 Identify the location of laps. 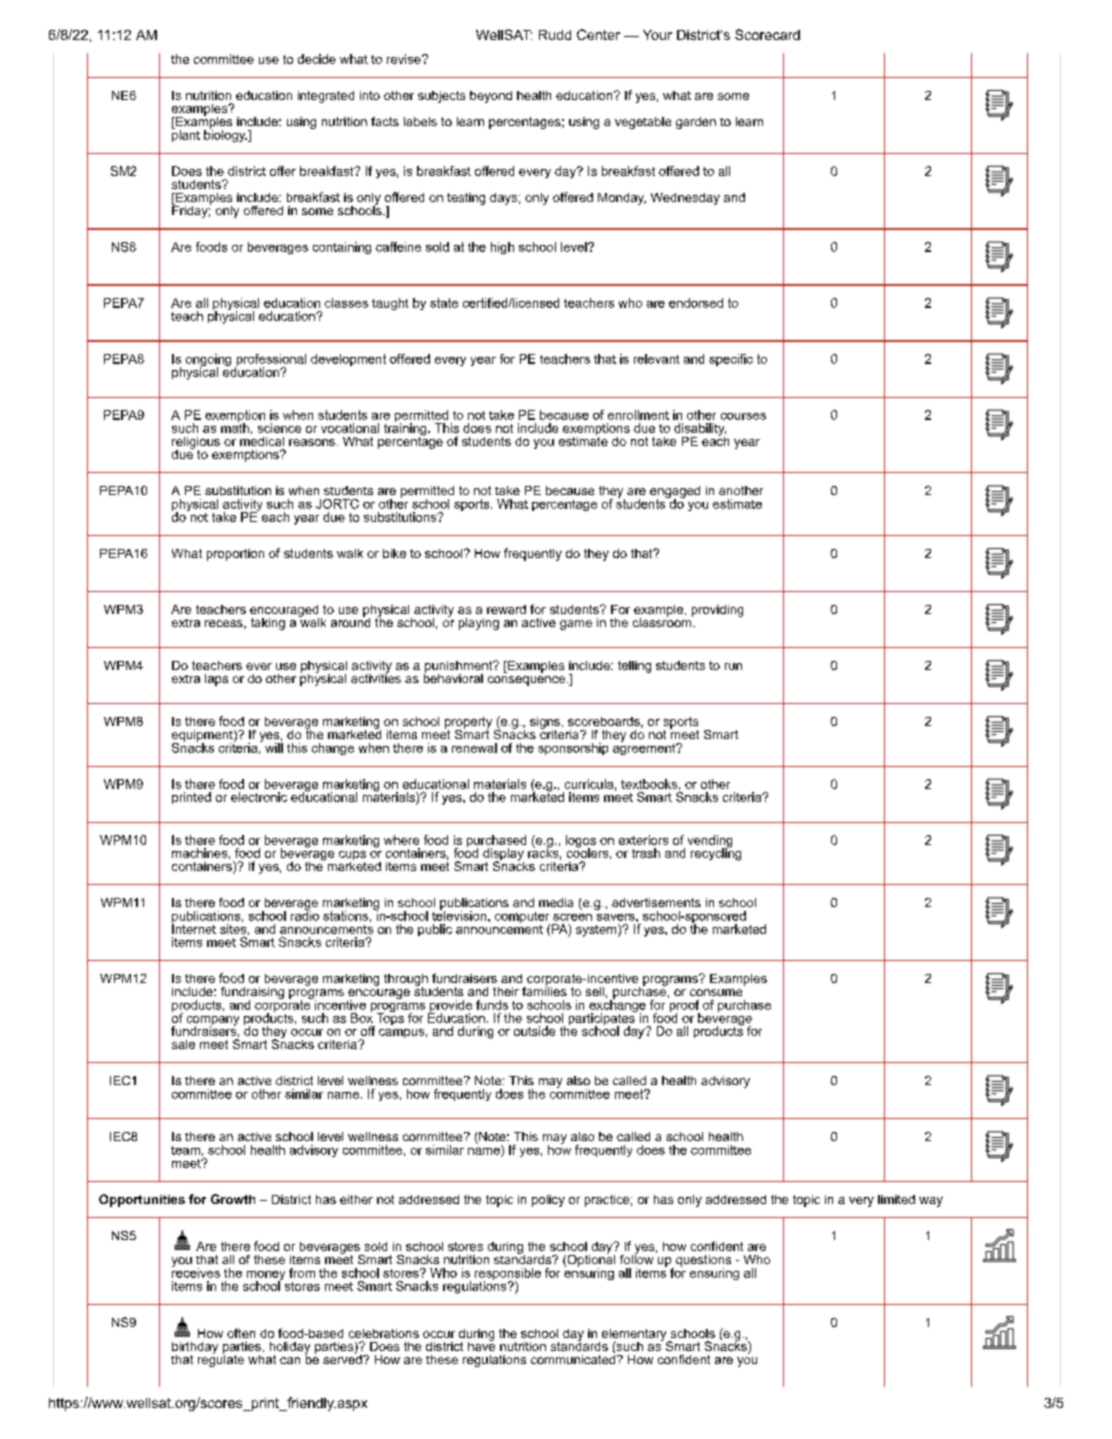
(216, 680).
